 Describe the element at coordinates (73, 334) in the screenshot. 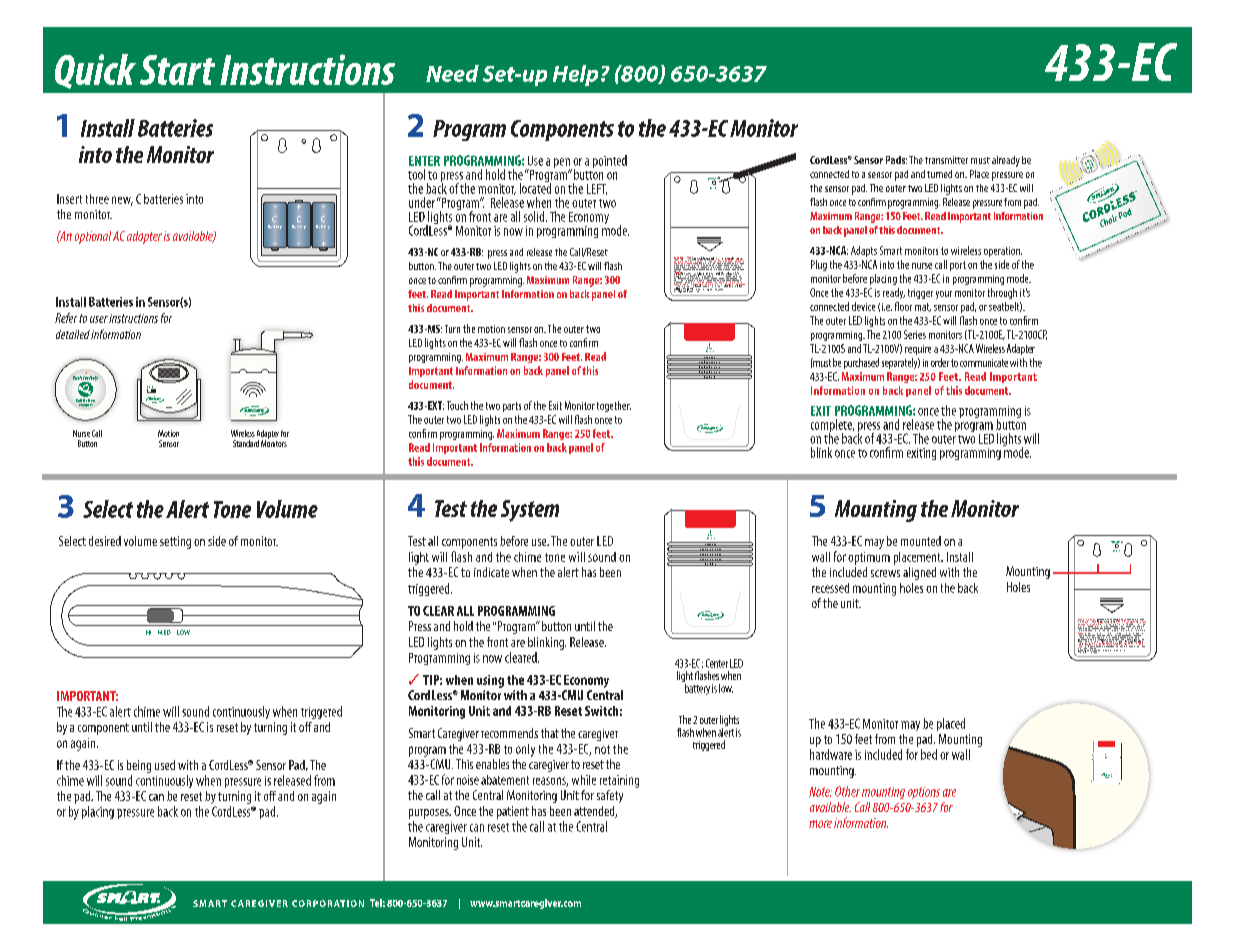

I see `detailed` at that location.
